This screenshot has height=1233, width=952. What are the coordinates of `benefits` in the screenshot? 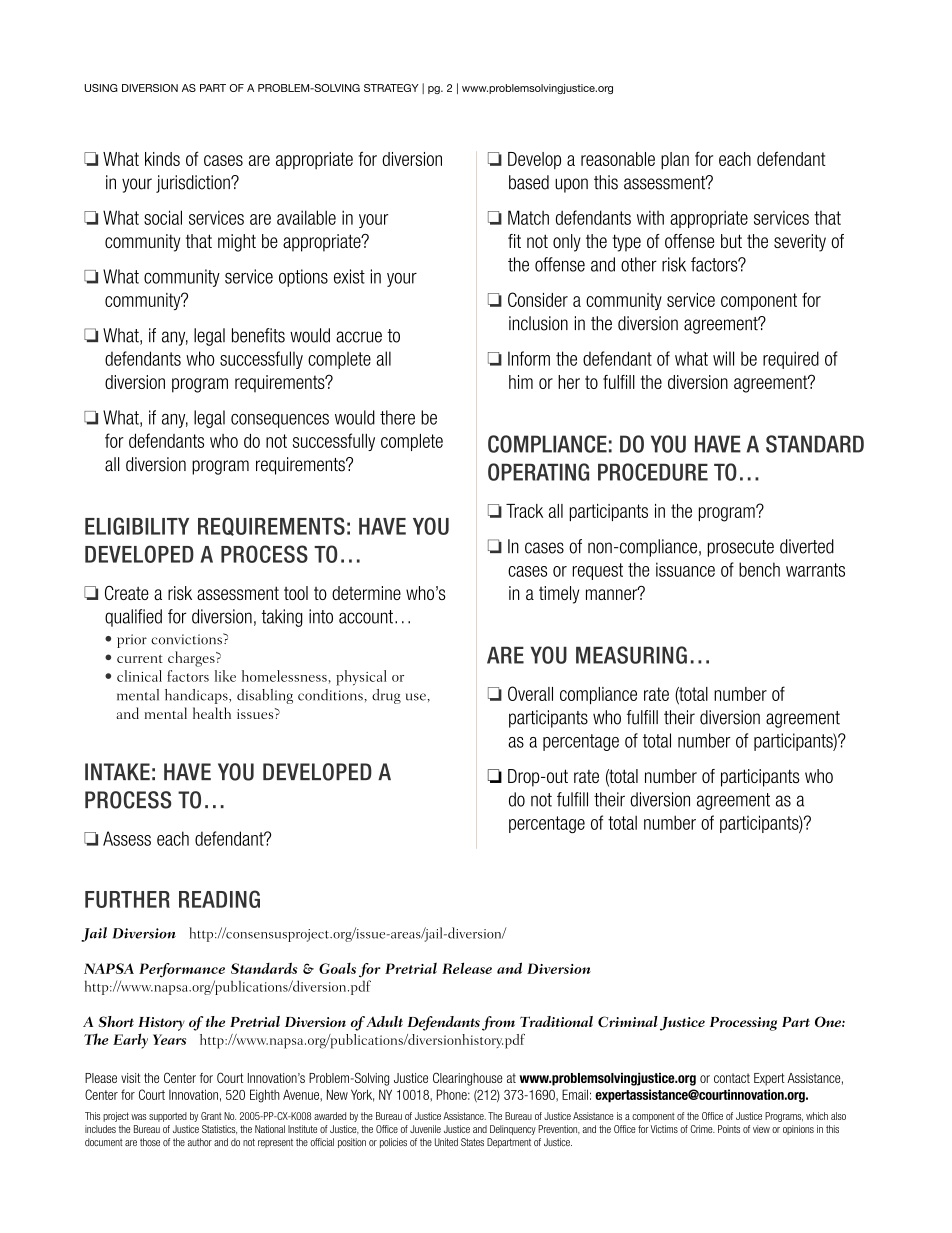 It's located at (258, 335).
